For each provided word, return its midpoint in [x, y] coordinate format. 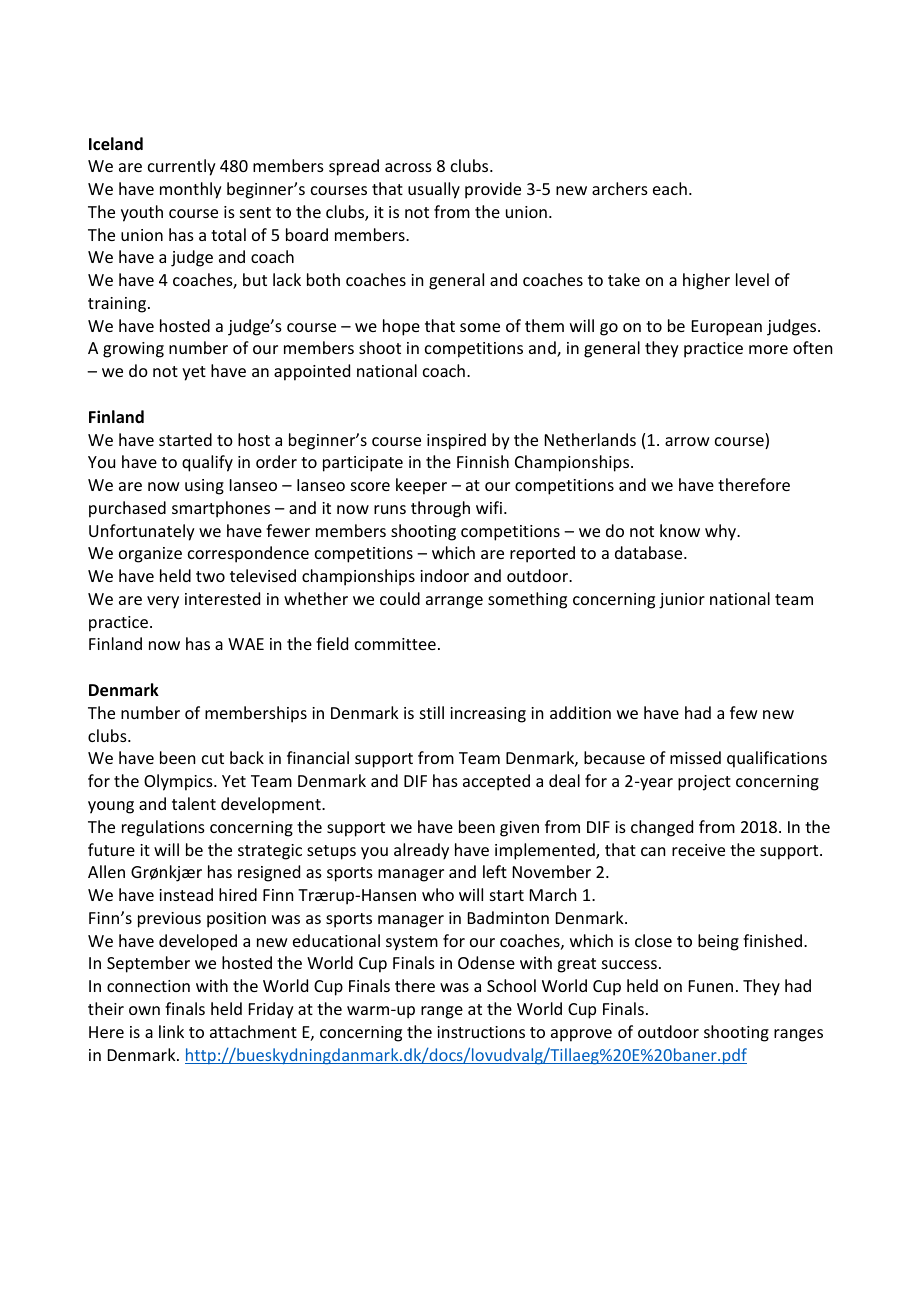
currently [182, 167]
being [718, 942]
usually [434, 190]
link [171, 1031]
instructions [481, 1032]
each [670, 188]
